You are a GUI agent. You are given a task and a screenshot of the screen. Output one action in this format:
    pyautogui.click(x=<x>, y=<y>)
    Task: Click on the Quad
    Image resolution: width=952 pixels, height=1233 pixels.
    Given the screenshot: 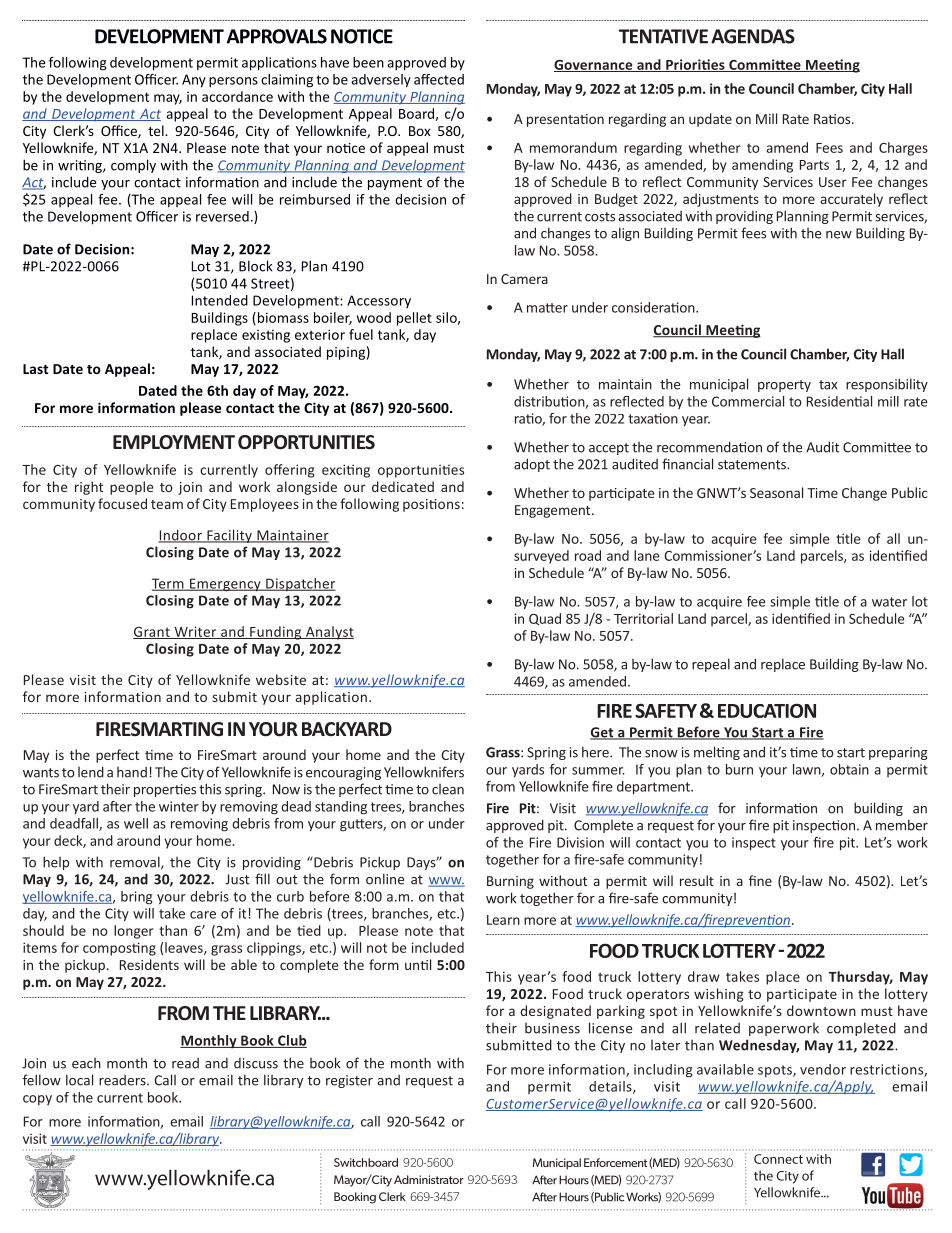 What is the action you would take?
    pyautogui.click(x=545, y=619)
